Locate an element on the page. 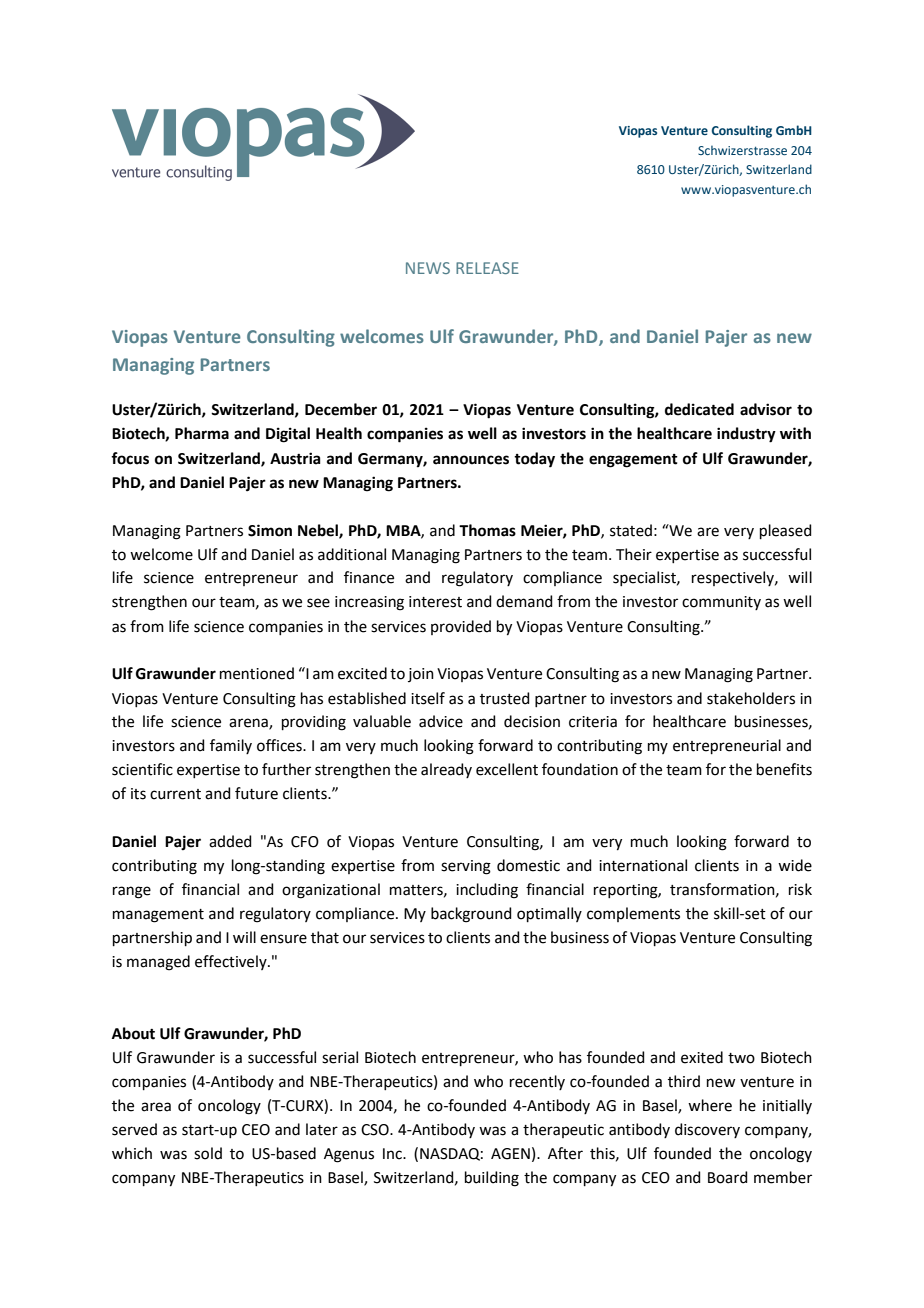  sold is located at coordinates (208, 1153).
